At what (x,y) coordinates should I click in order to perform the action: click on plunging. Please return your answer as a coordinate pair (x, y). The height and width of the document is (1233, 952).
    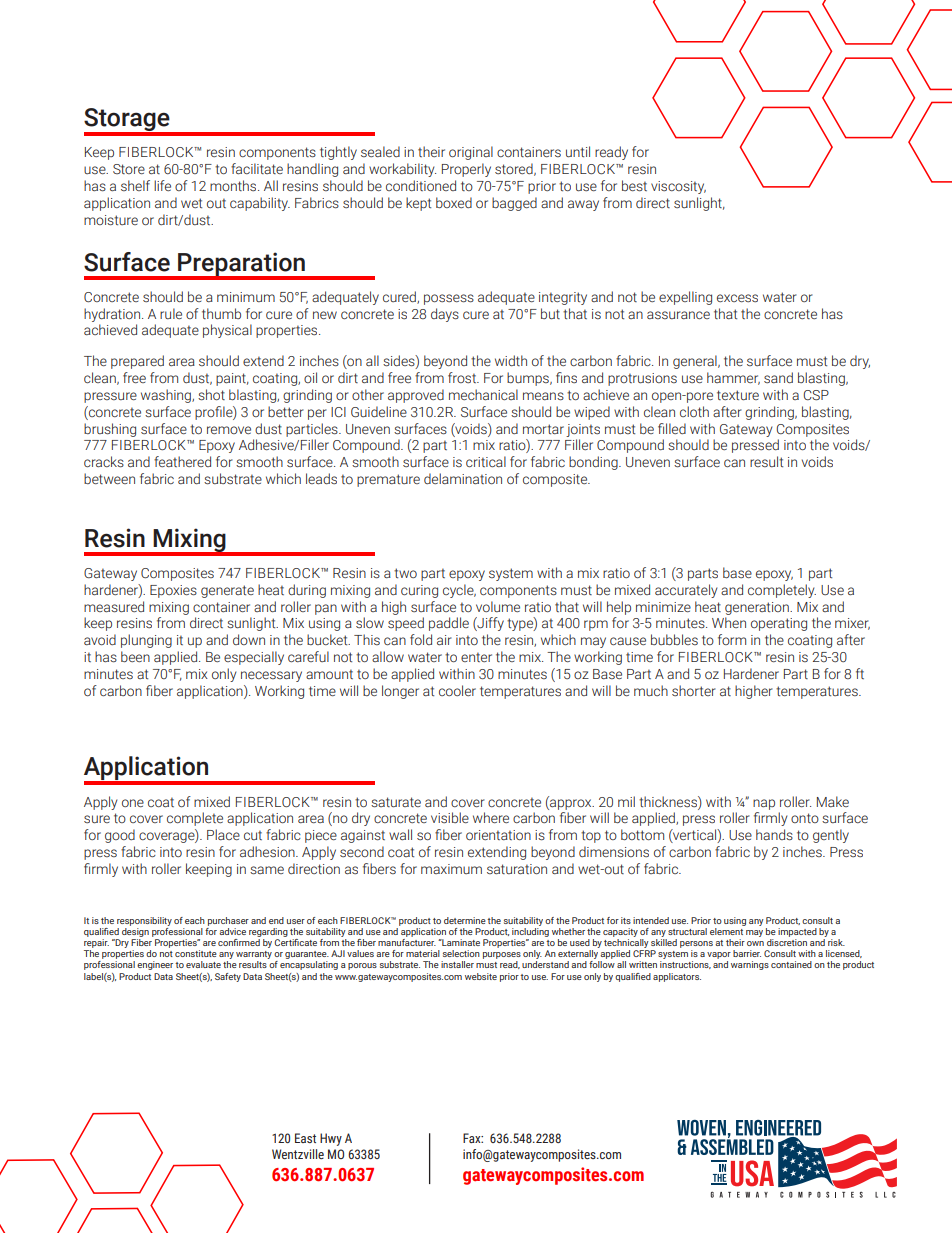
    Looking at the image, I should click on (146, 641).
